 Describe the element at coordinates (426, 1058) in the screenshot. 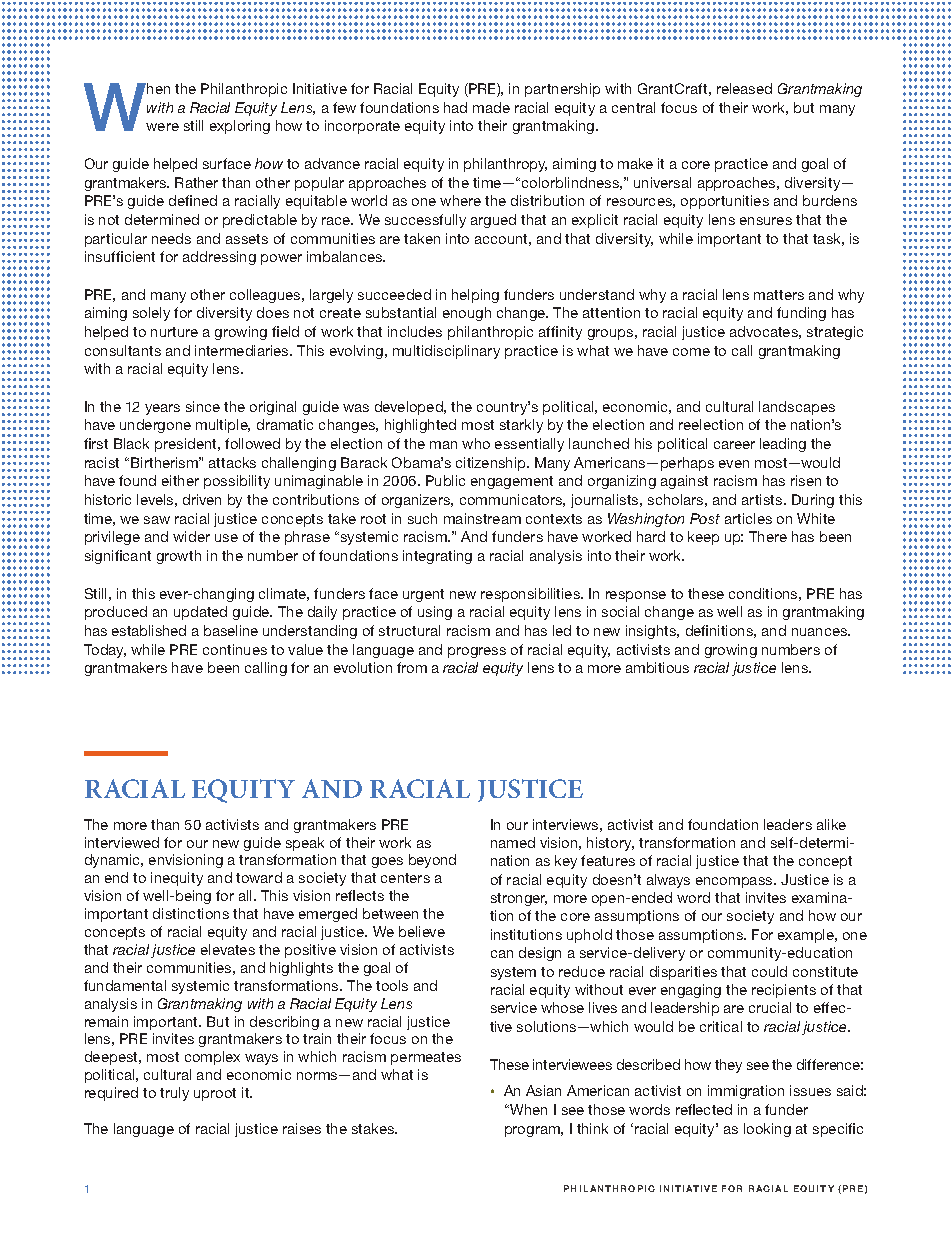

I see `permeates` at that location.
